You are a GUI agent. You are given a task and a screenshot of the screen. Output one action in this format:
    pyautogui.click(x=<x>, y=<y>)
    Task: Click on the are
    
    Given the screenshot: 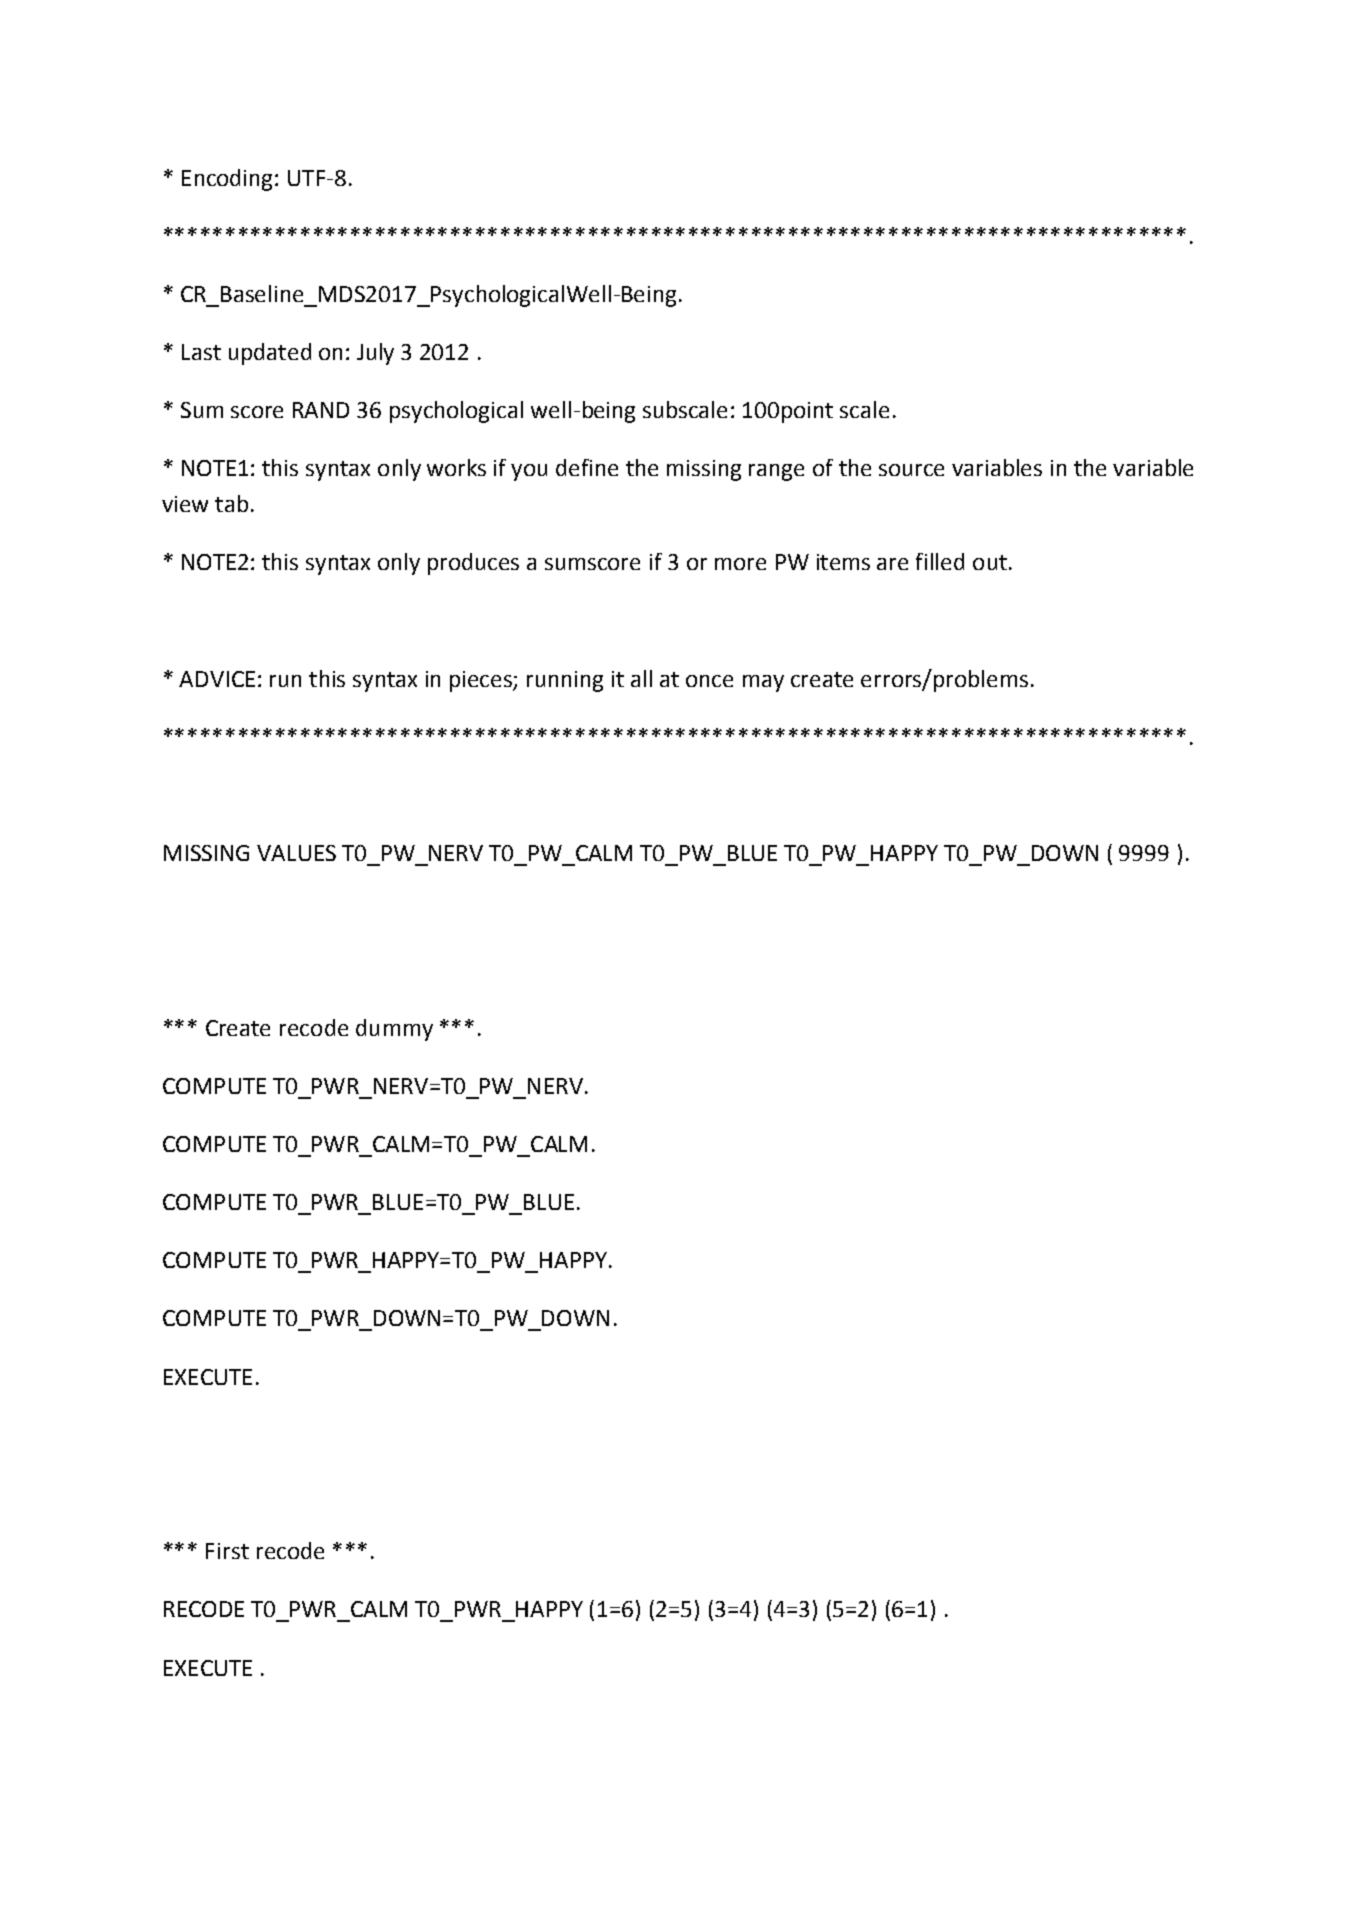 What is the action you would take?
    pyautogui.click(x=892, y=564)
